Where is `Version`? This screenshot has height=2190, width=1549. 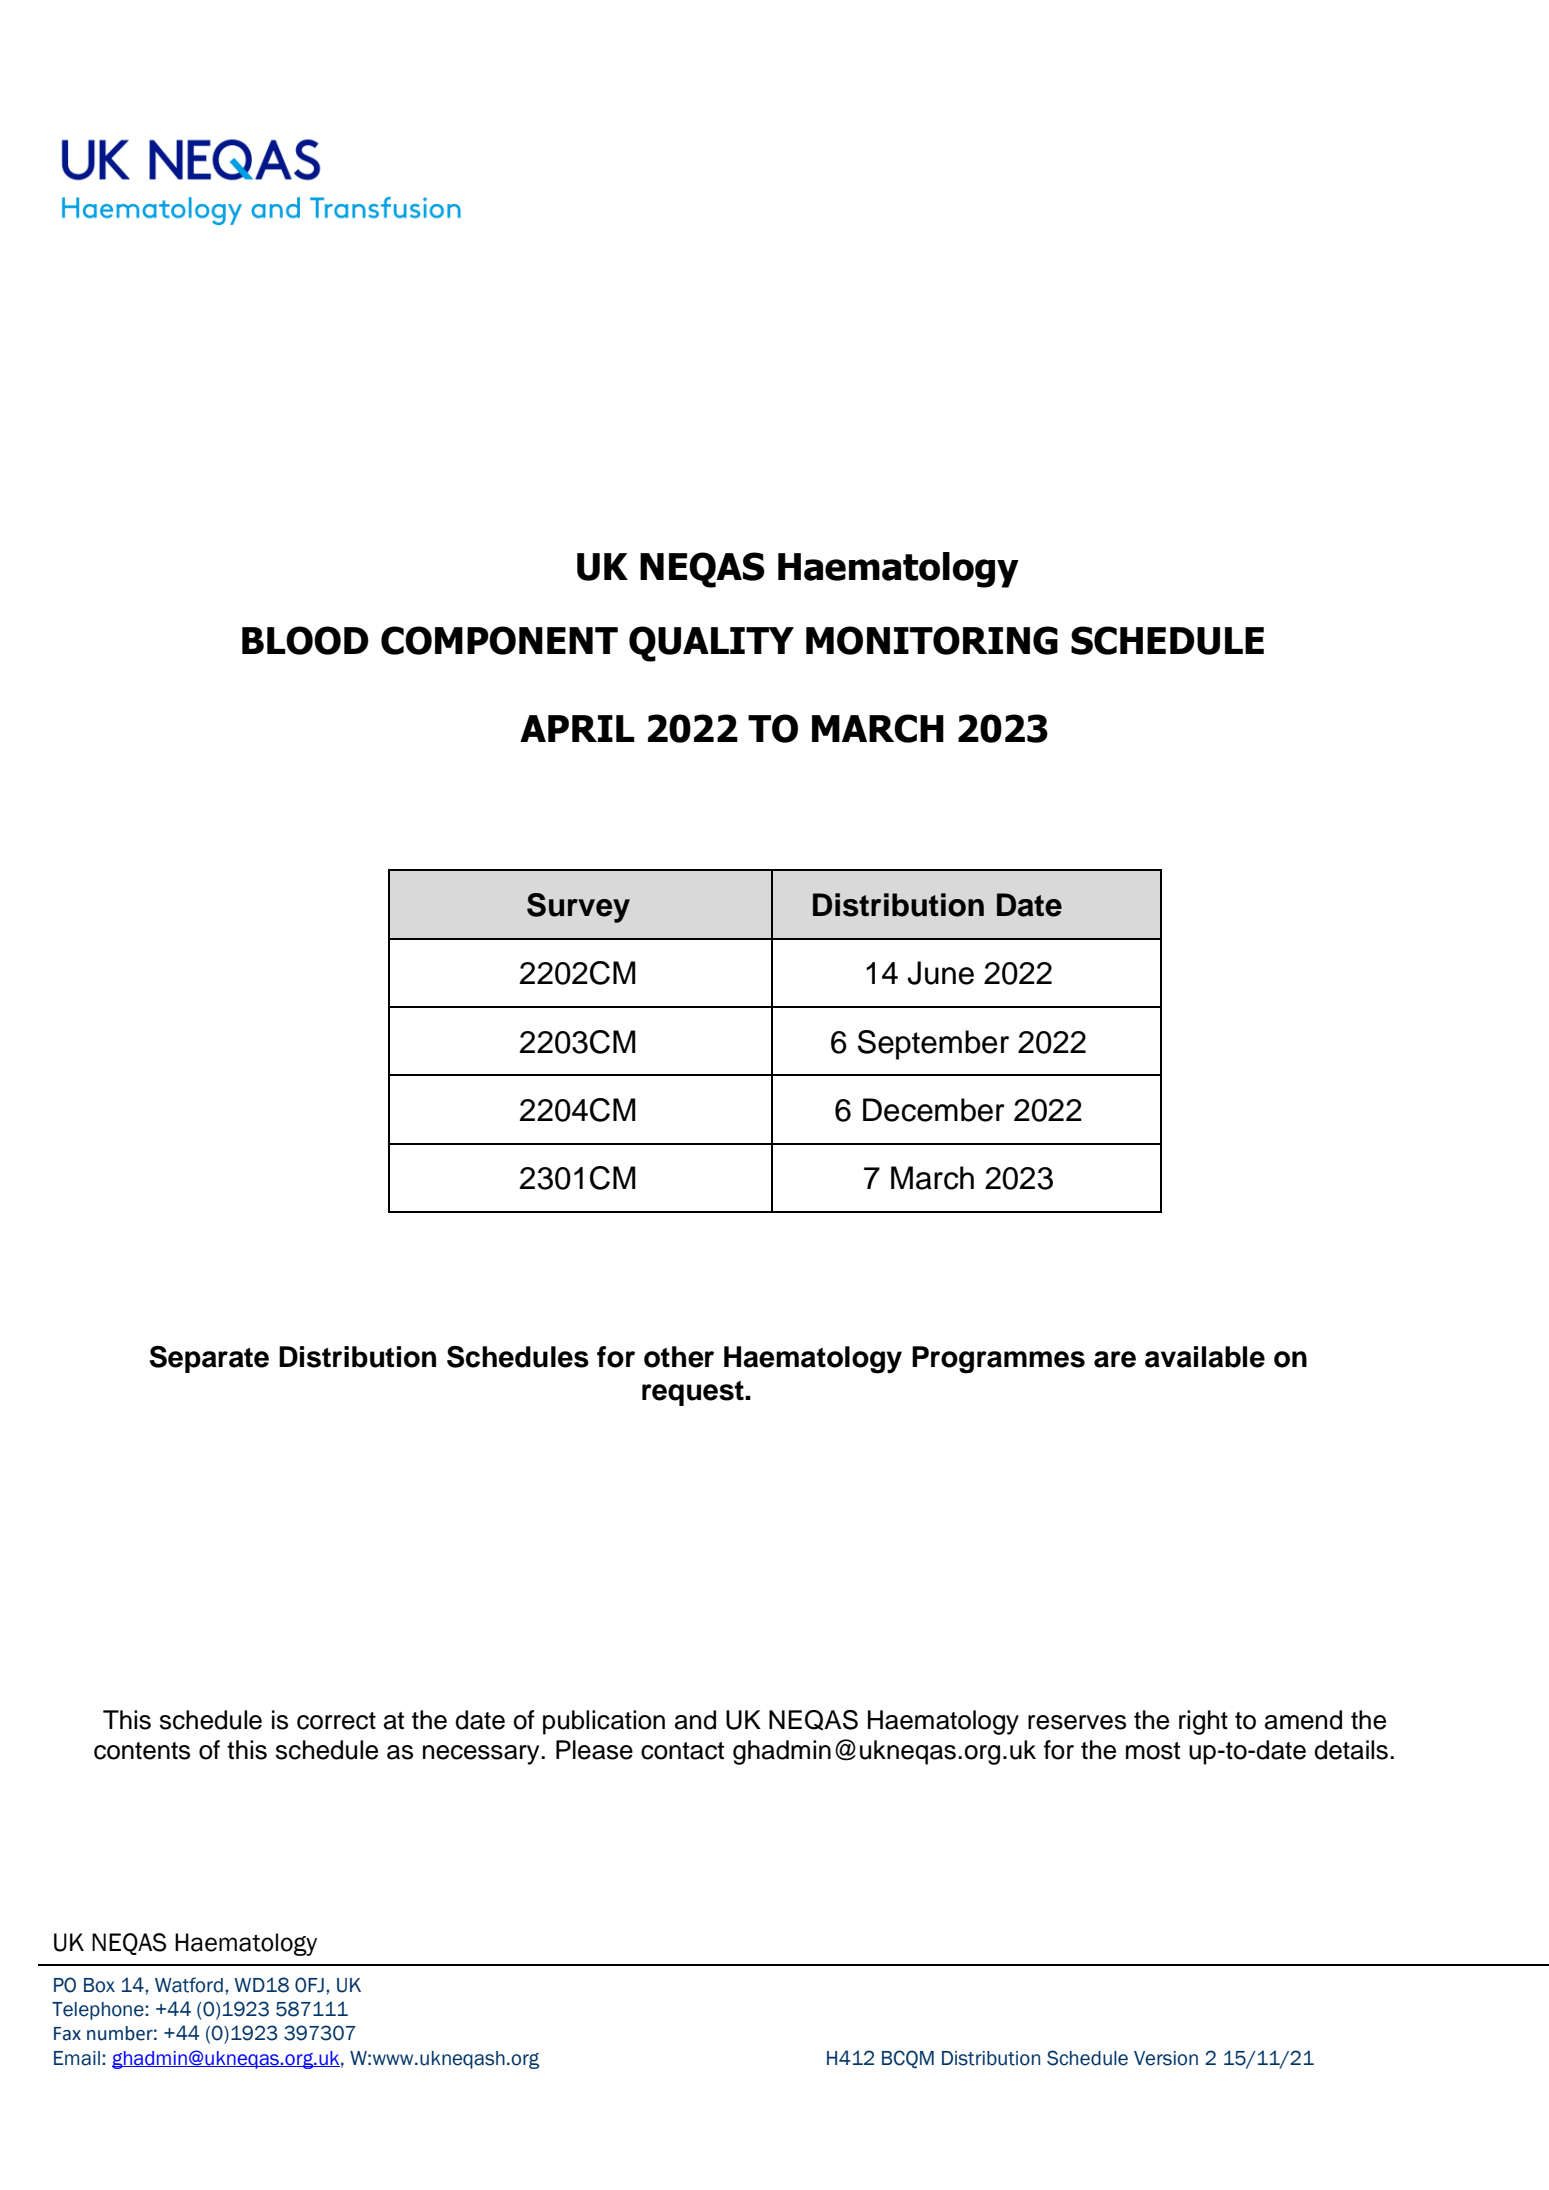 Version is located at coordinates (1166, 2058).
